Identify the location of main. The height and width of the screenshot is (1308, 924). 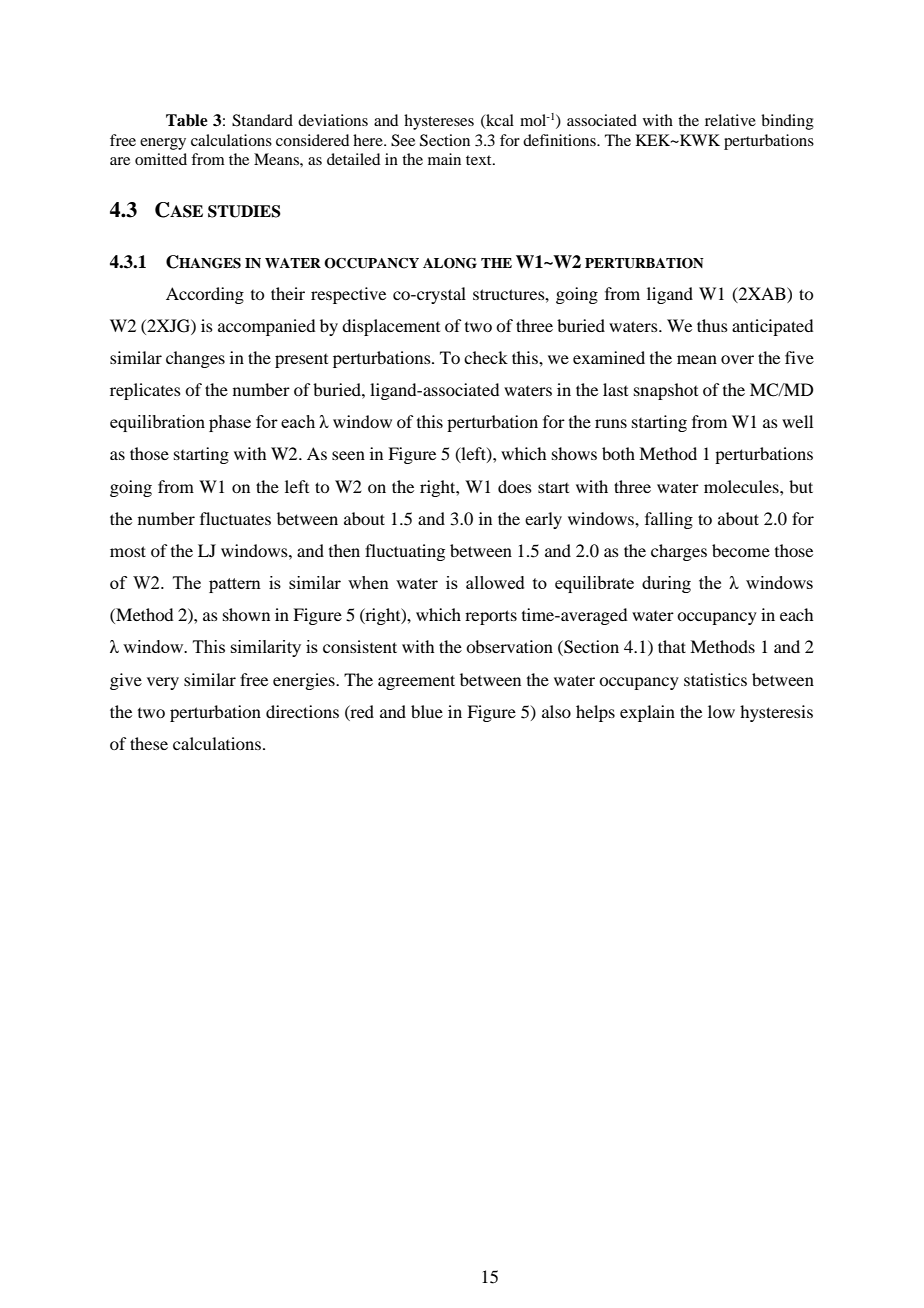
(444, 159).
